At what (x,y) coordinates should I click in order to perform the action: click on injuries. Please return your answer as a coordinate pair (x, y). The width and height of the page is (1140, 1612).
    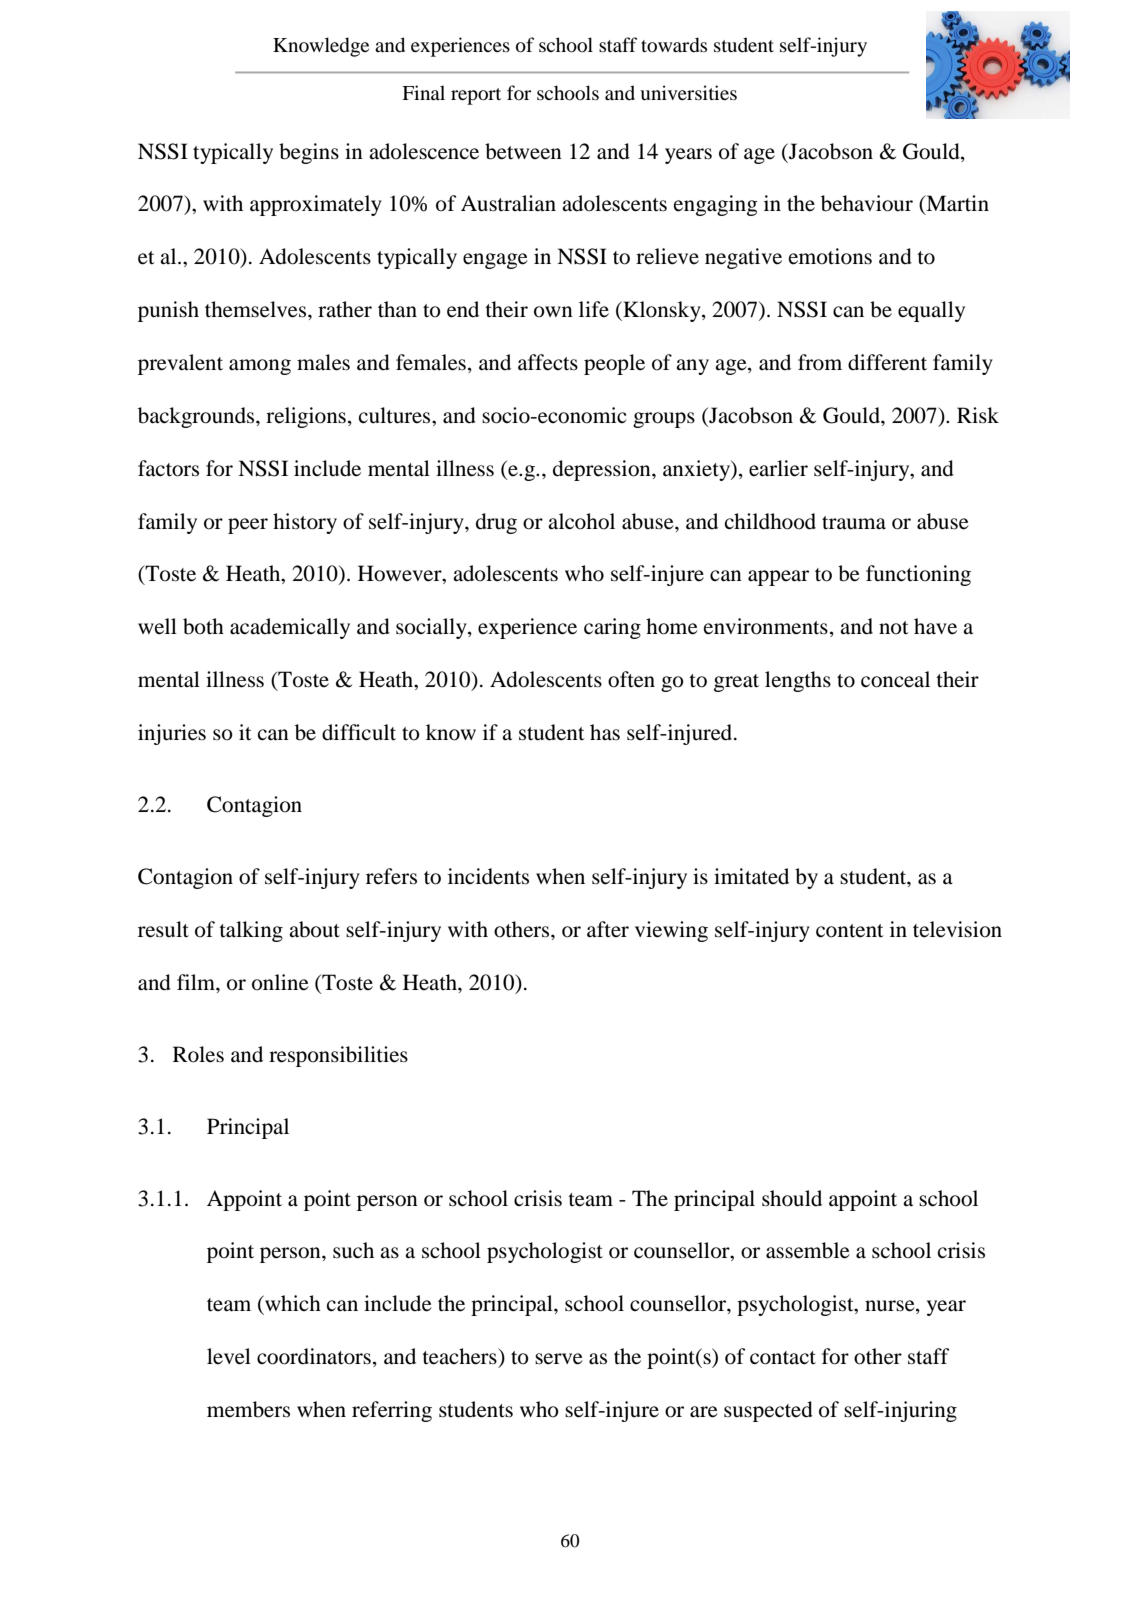
    Looking at the image, I should click on (172, 734).
